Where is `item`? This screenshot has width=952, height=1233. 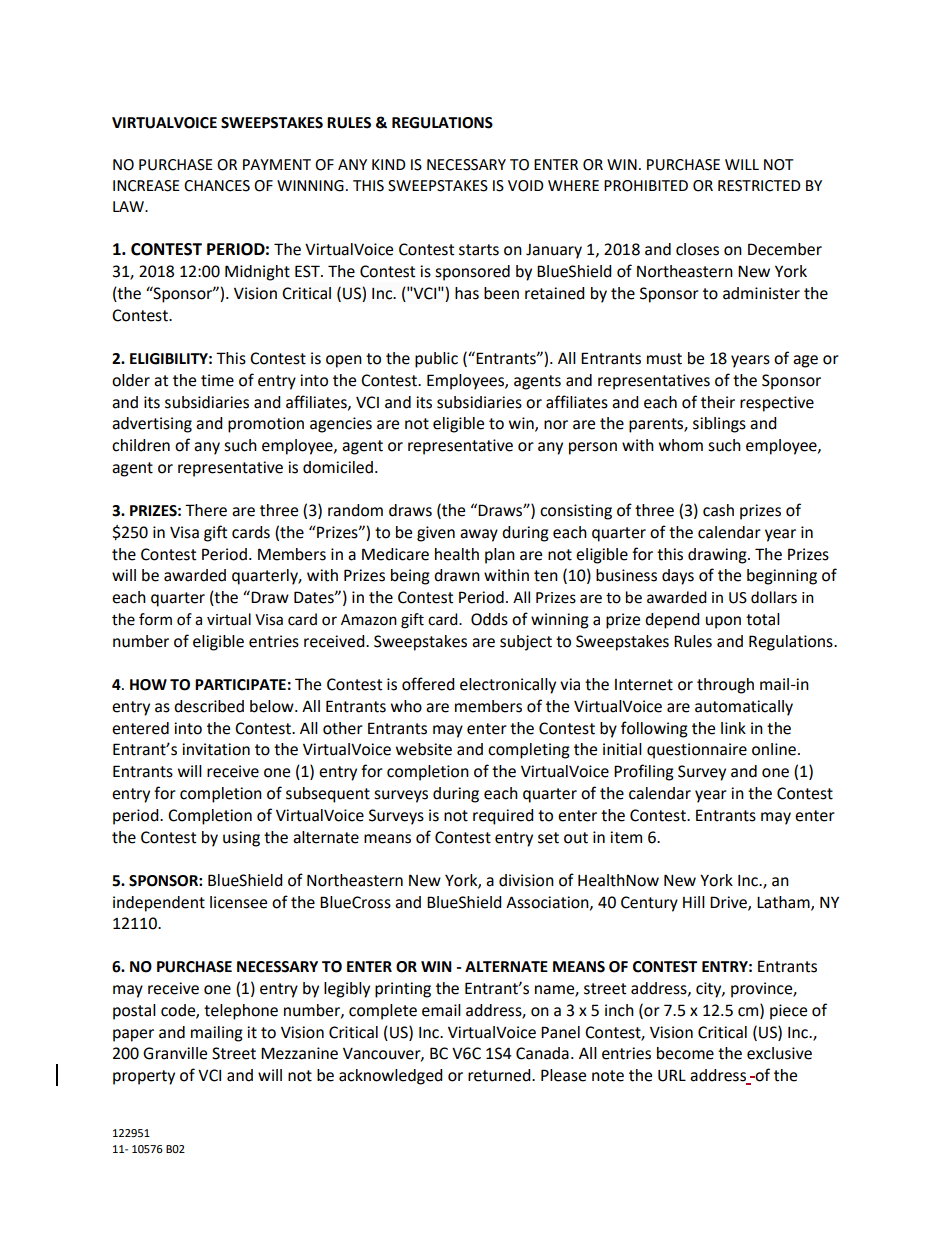
item is located at coordinates (626, 837).
